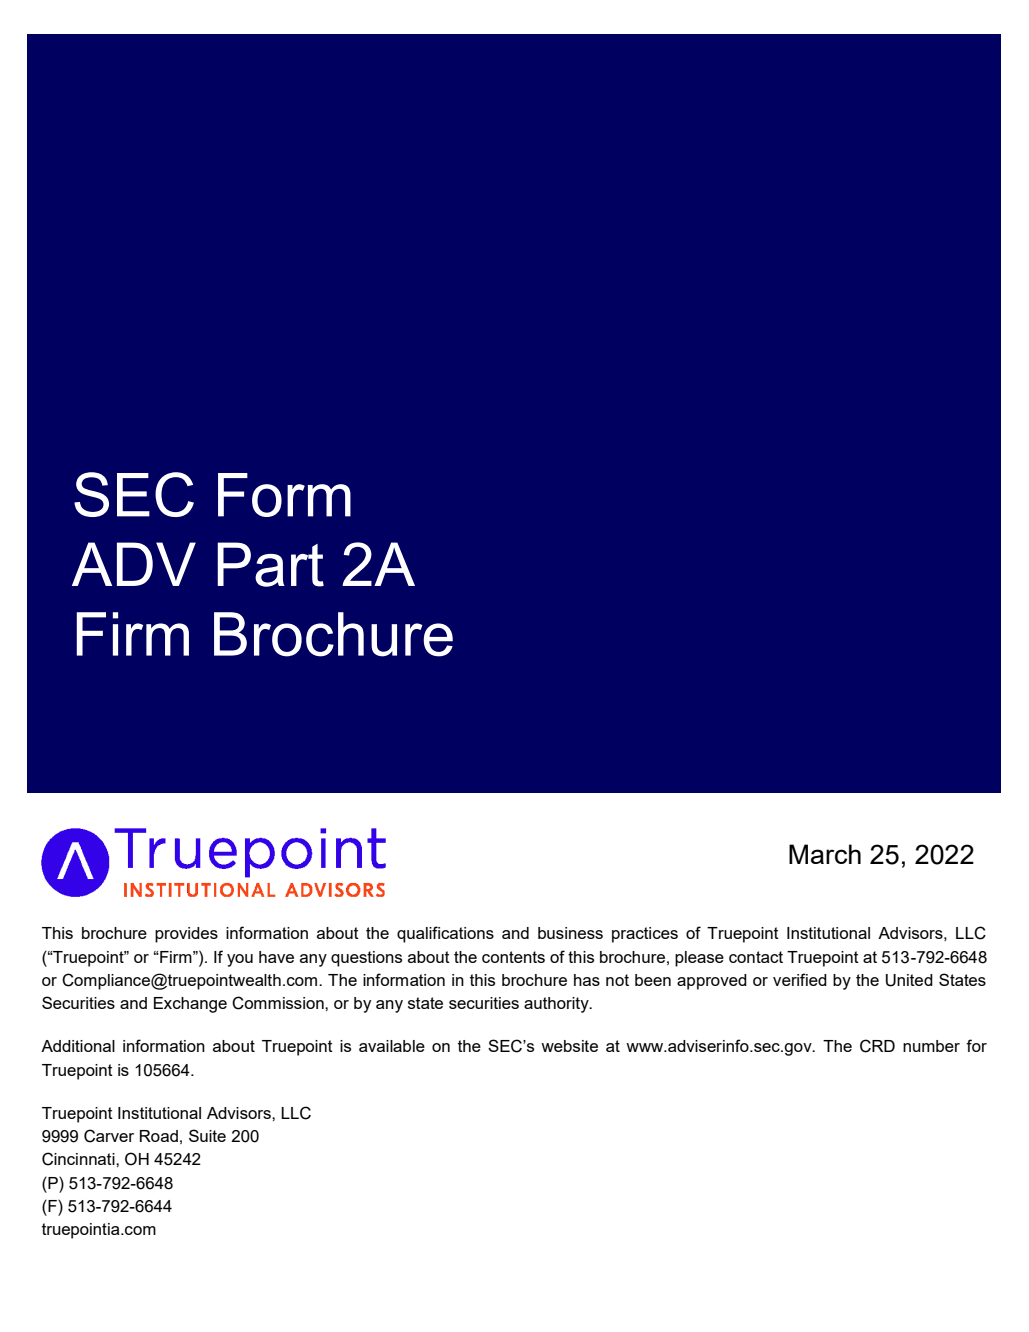 The width and height of the document is (1029, 1332). I want to click on Part, so click(270, 564).
